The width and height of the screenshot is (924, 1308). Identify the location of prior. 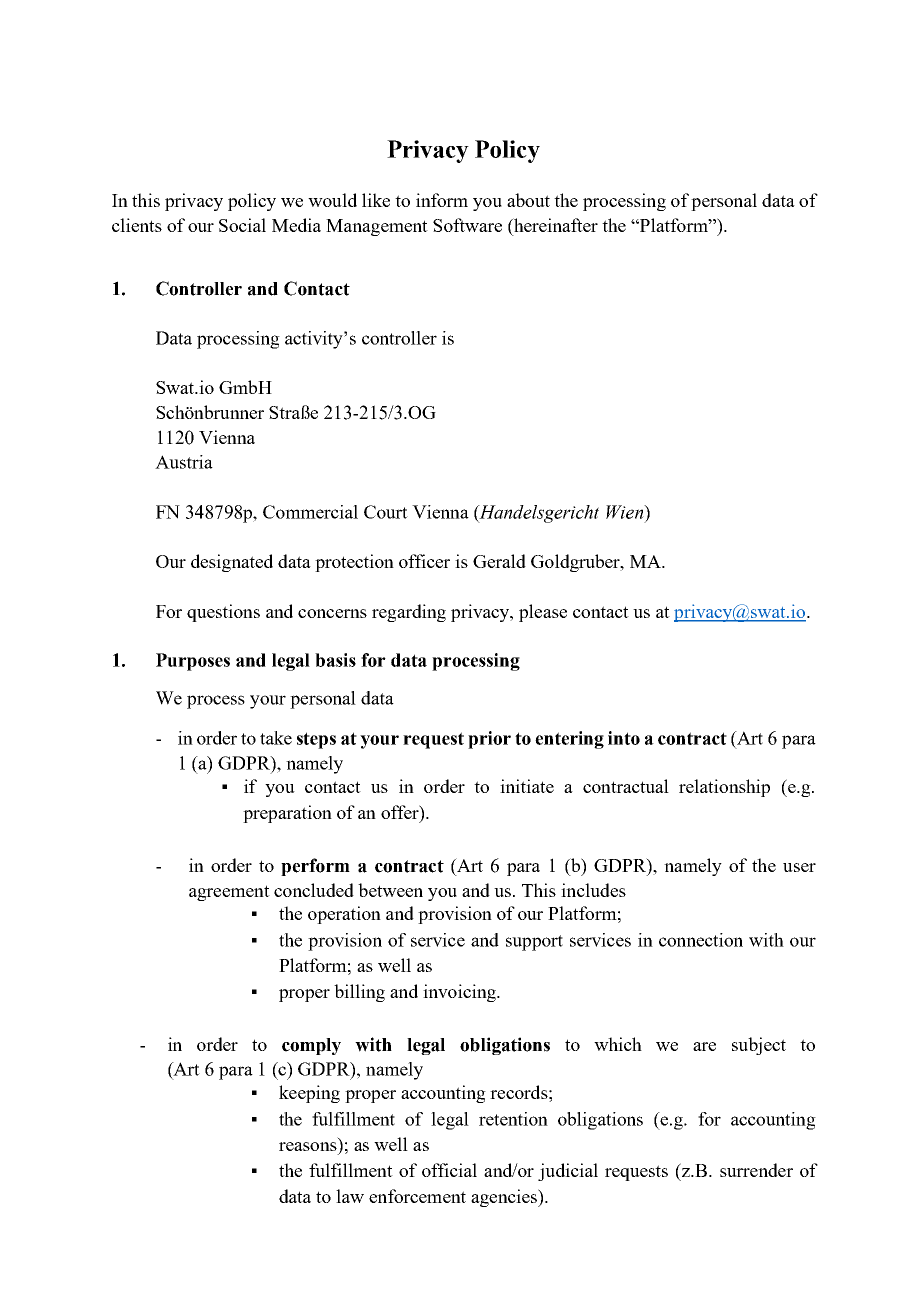
(489, 740).
